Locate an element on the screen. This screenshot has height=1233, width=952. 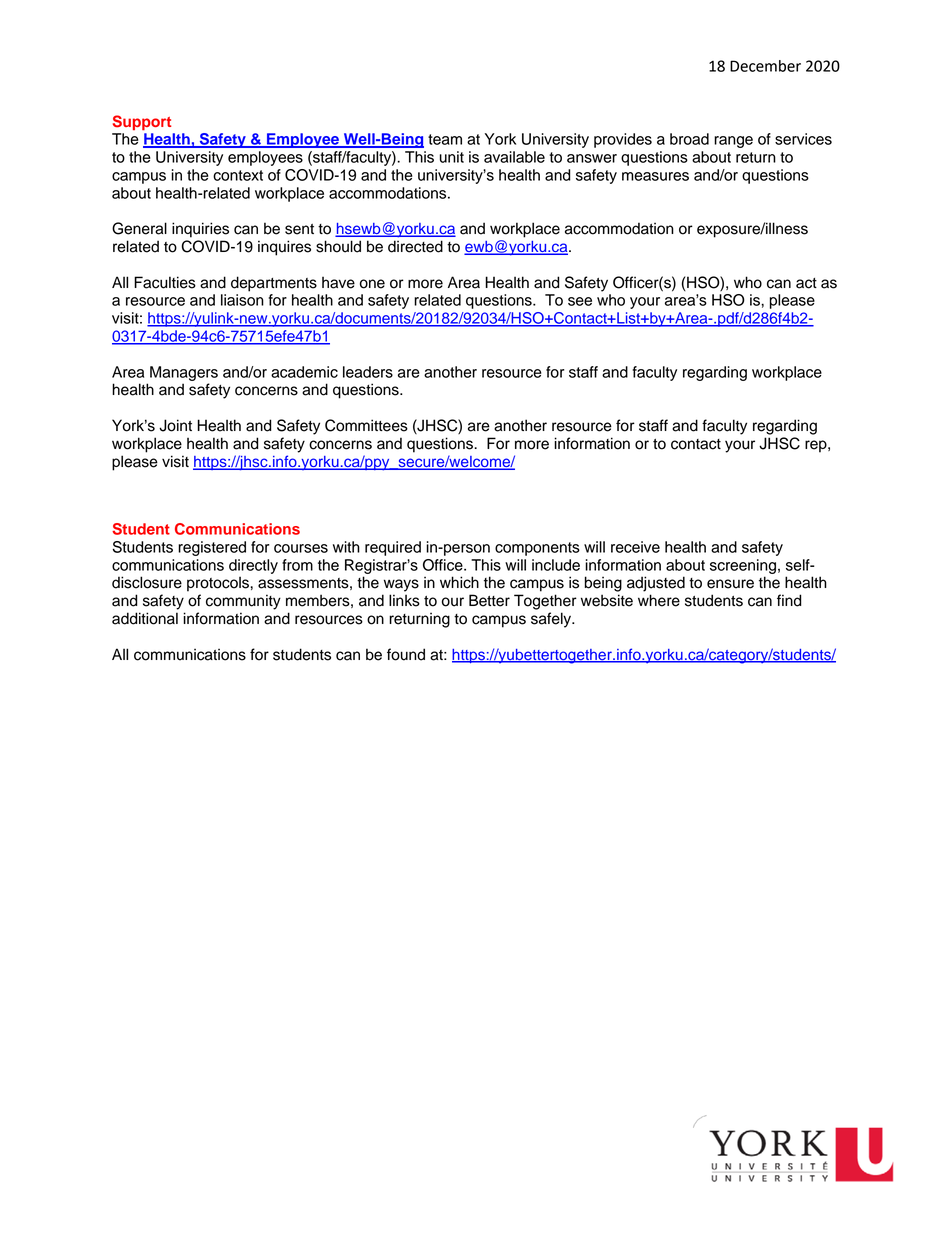
see is located at coordinates (580, 301).
